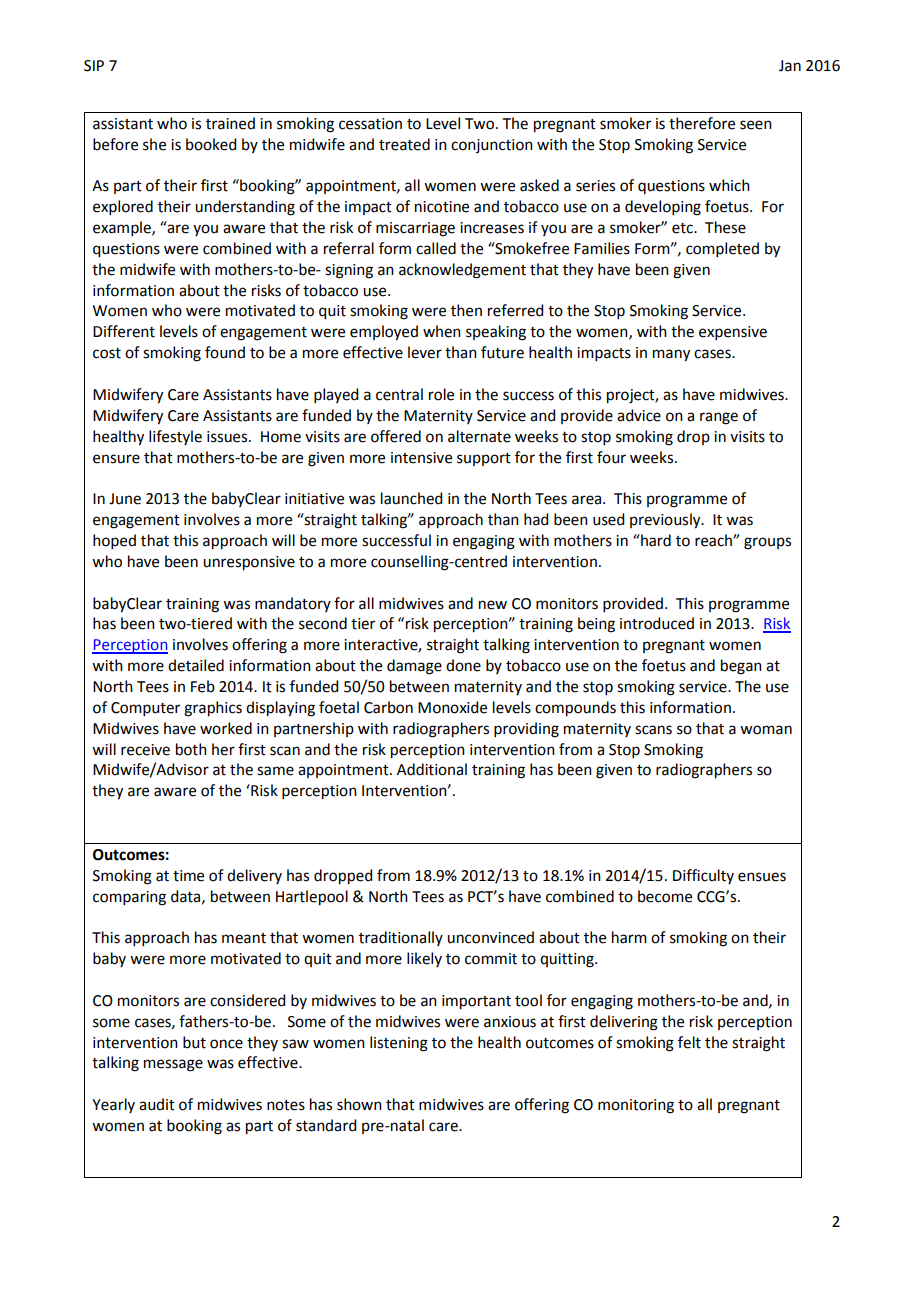 The width and height of the screenshot is (924, 1308). What do you see at coordinates (689, 1042) in the screenshot?
I see `felt` at bounding box center [689, 1042].
